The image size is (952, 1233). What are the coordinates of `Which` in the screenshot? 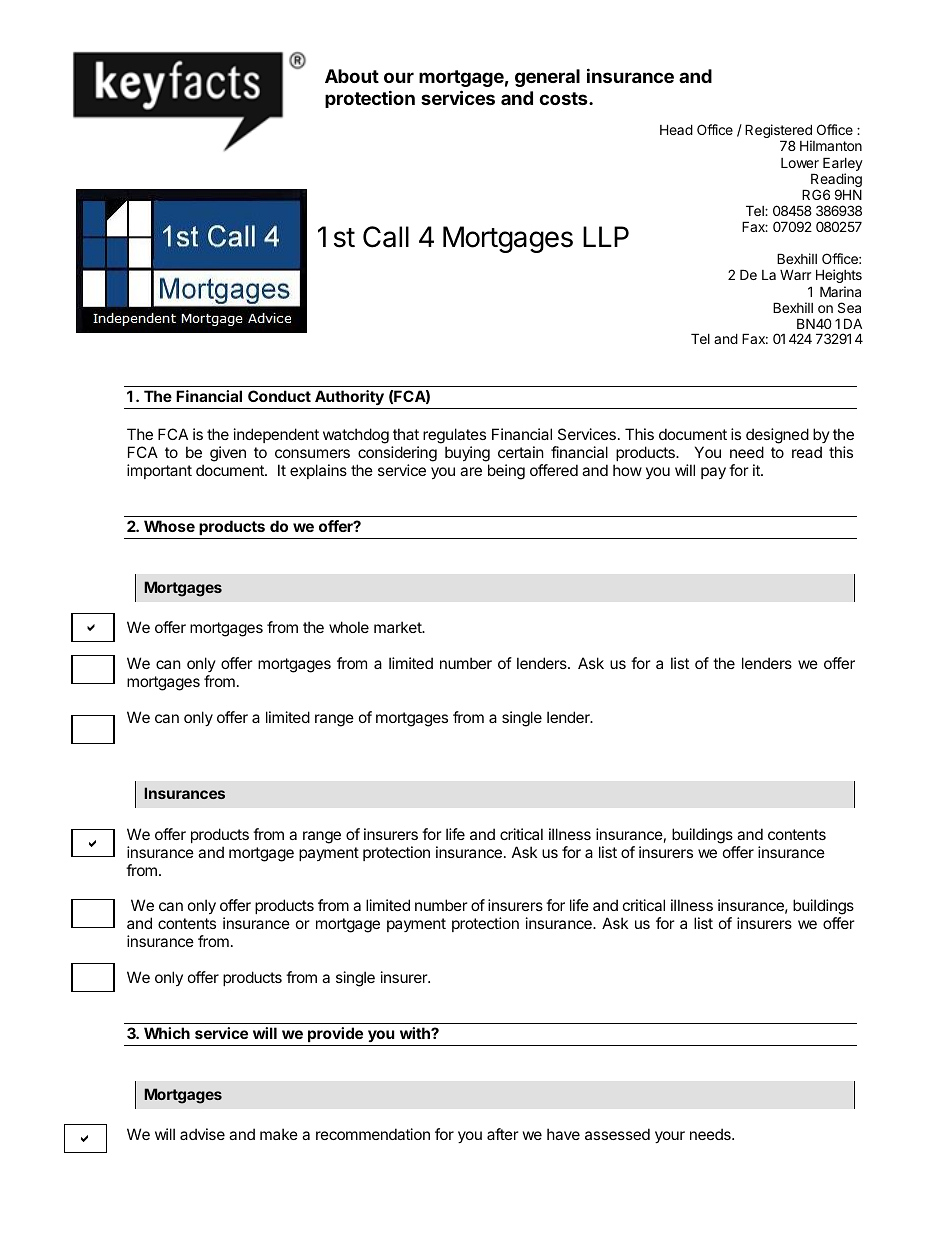 It's located at (167, 1033).
